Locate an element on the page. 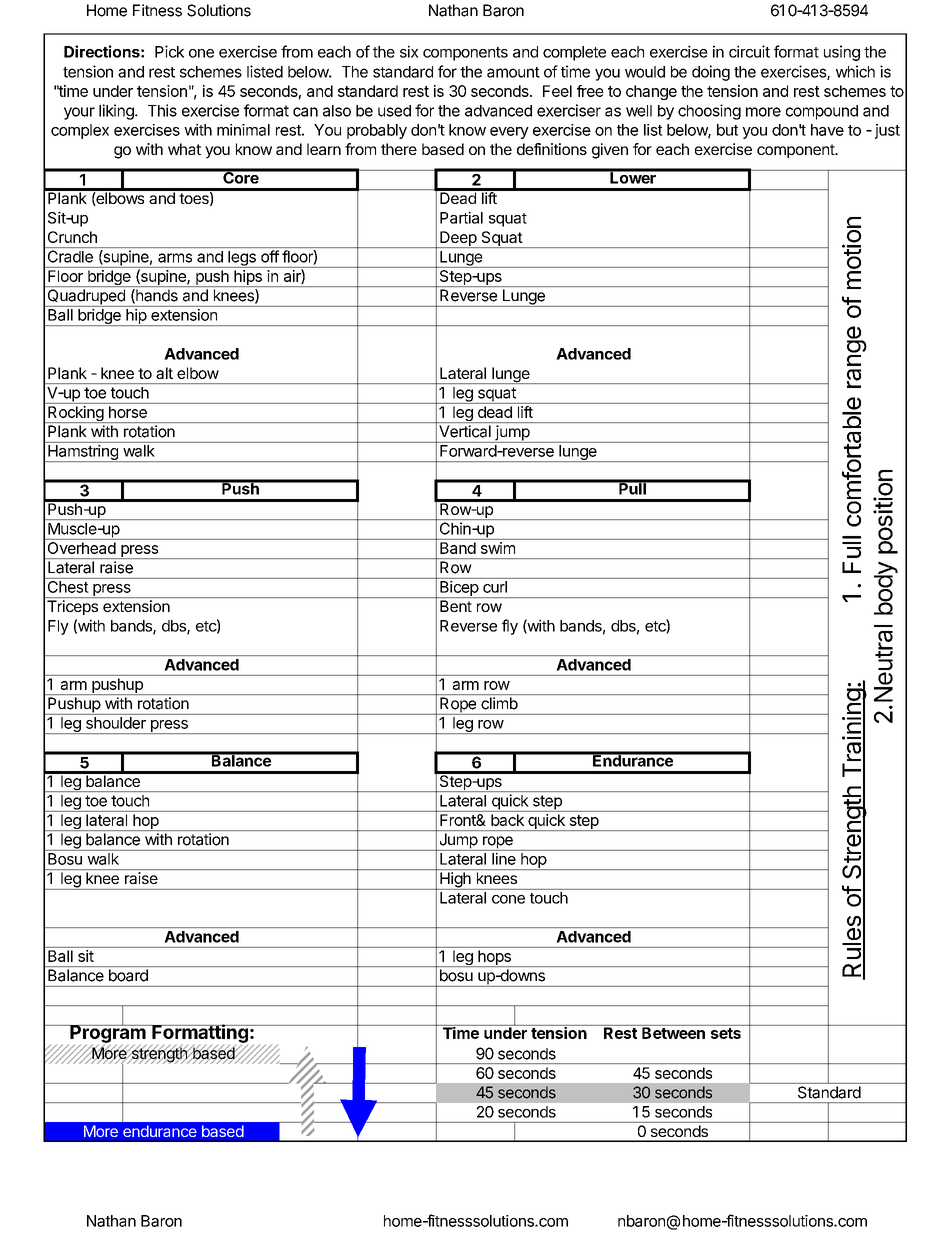  compound is located at coordinates (822, 112).
